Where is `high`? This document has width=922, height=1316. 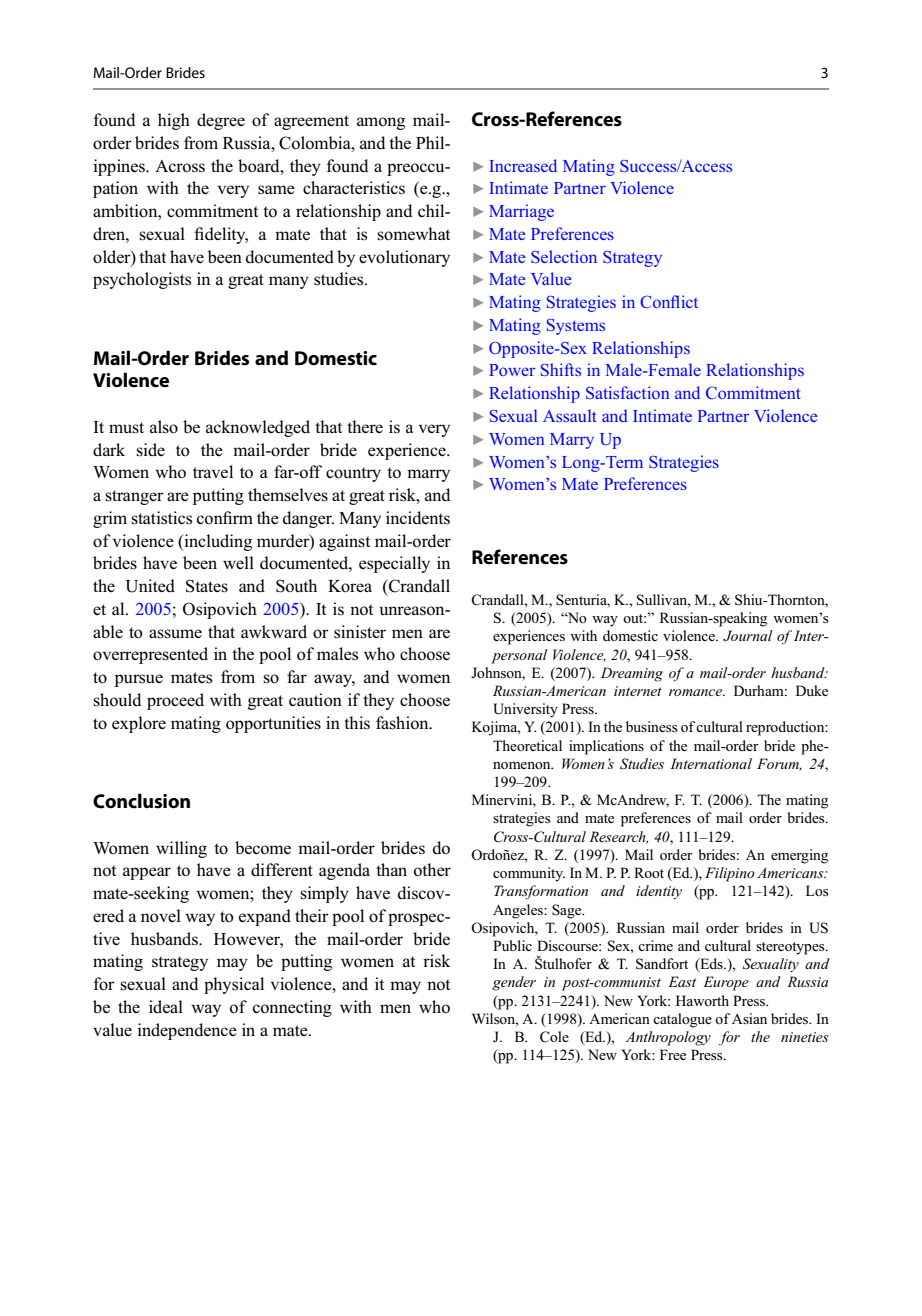
high is located at coordinates (174, 121).
